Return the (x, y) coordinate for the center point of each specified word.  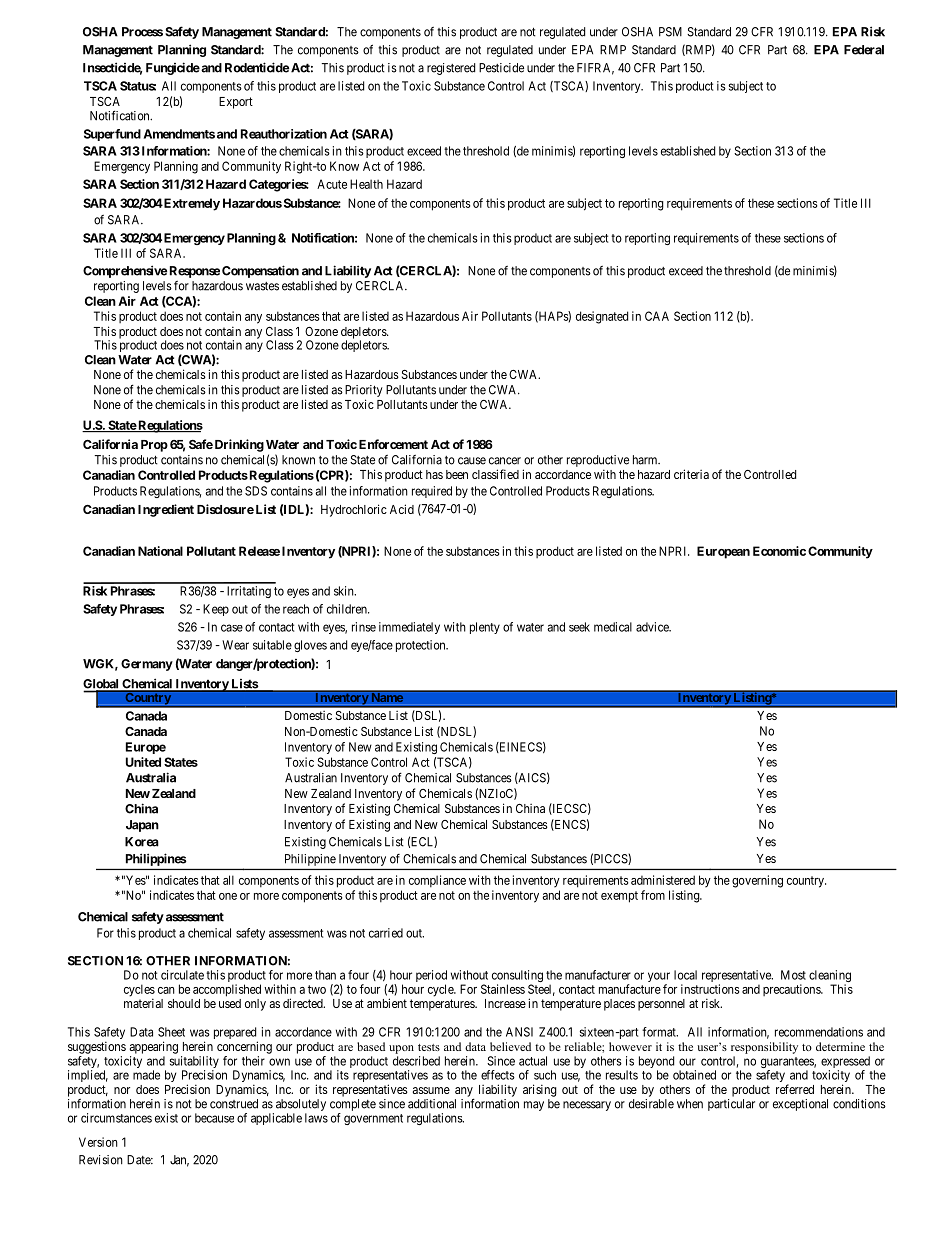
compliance (437, 881)
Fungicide (173, 68)
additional (432, 1104)
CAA (657, 316)
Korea (142, 842)
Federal (864, 50)
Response (195, 272)
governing (757, 881)
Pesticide (501, 68)
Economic (779, 551)
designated (602, 317)
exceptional (800, 1105)
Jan (179, 1161)
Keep (216, 610)
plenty (485, 628)
